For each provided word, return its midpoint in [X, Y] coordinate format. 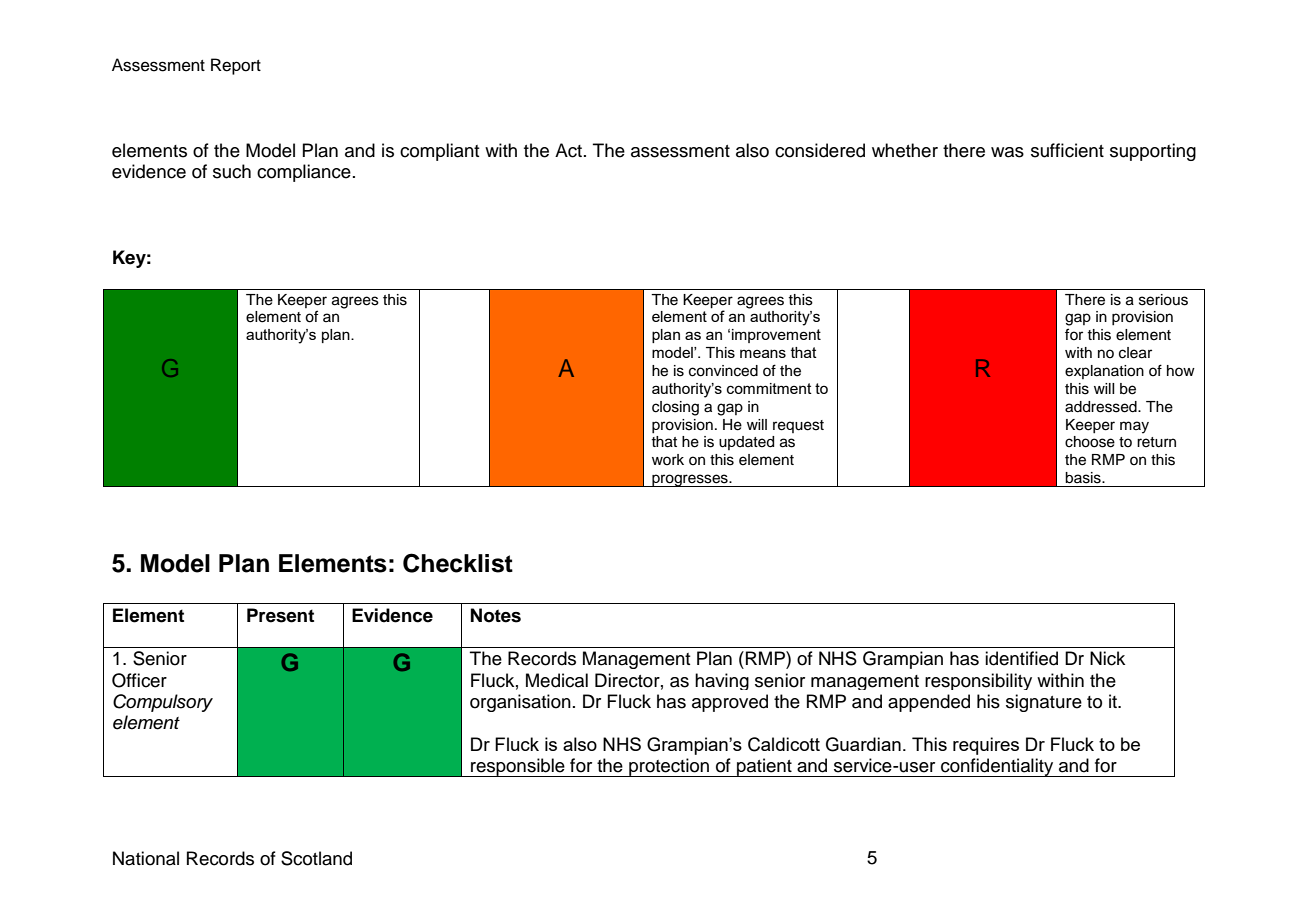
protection [669, 767]
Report [236, 66]
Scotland [316, 858]
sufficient [1067, 150]
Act [568, 150]
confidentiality [997, 767]
